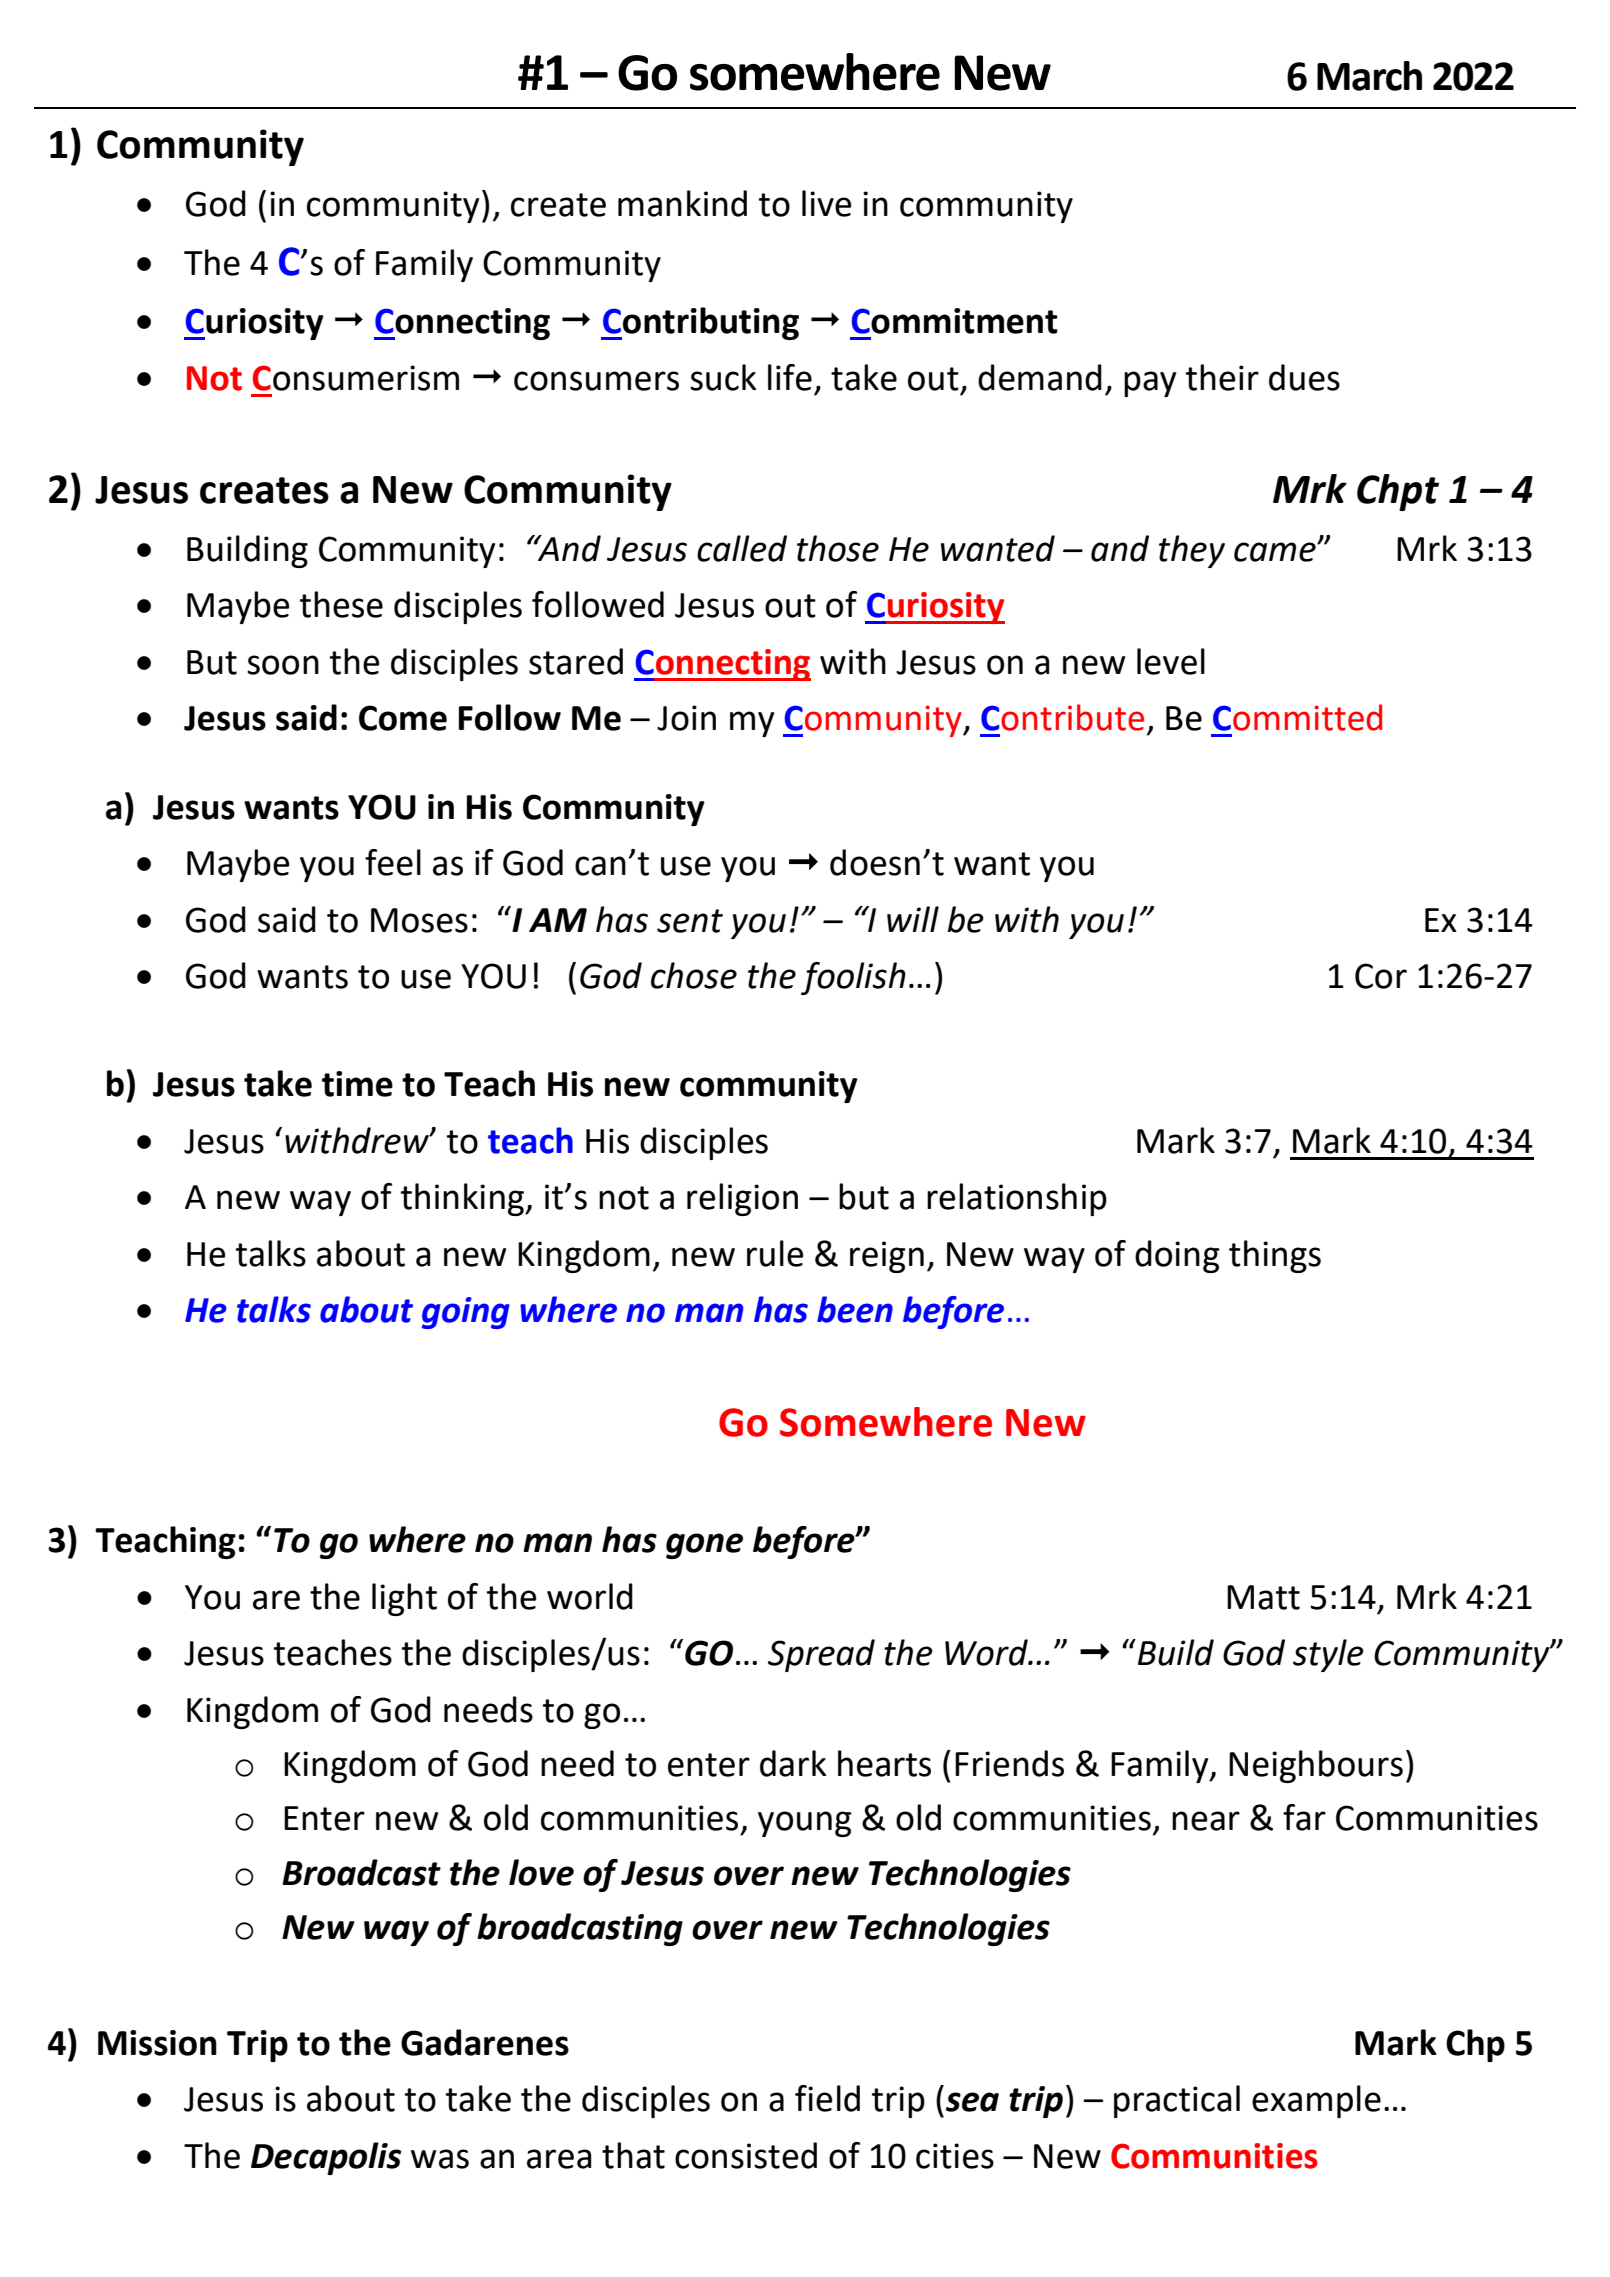  I want to click on Consumerism, so click(356, 378).
